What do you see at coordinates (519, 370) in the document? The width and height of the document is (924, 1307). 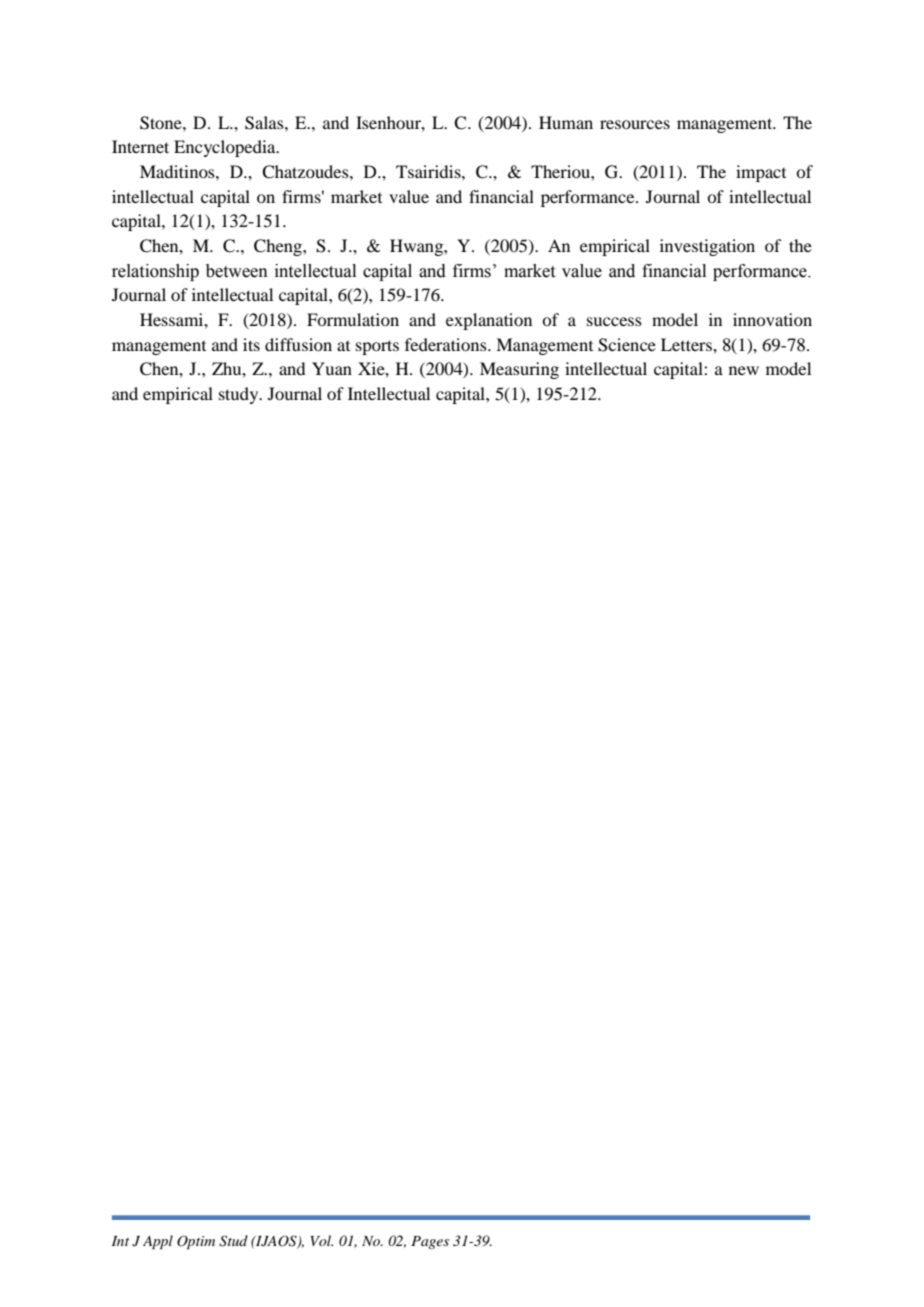 I see `Measuring` at bounding box center [519, 370].
